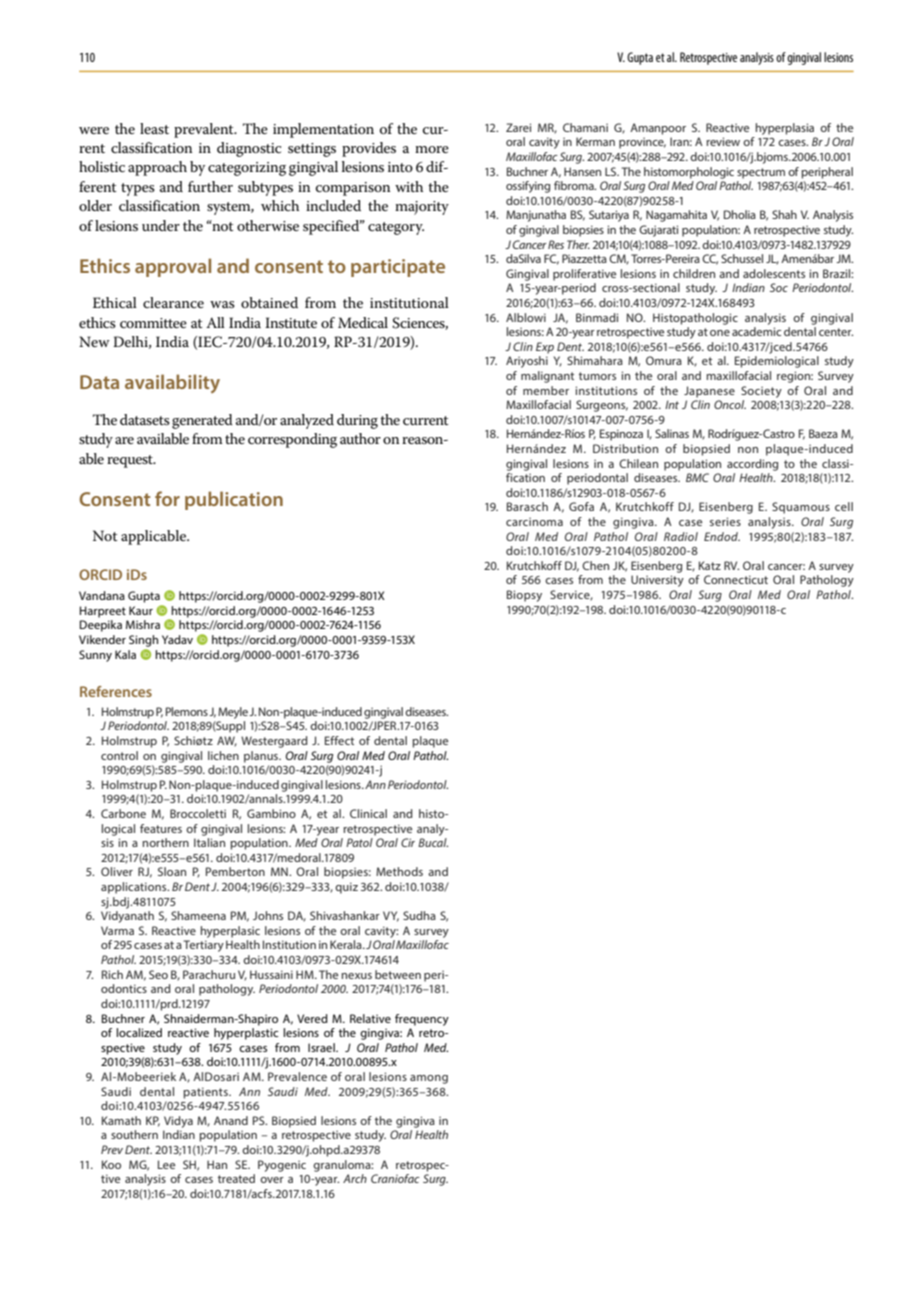 The width and height of the image is (924, 1308). I want to click on Lee, so click(166, 1164).
